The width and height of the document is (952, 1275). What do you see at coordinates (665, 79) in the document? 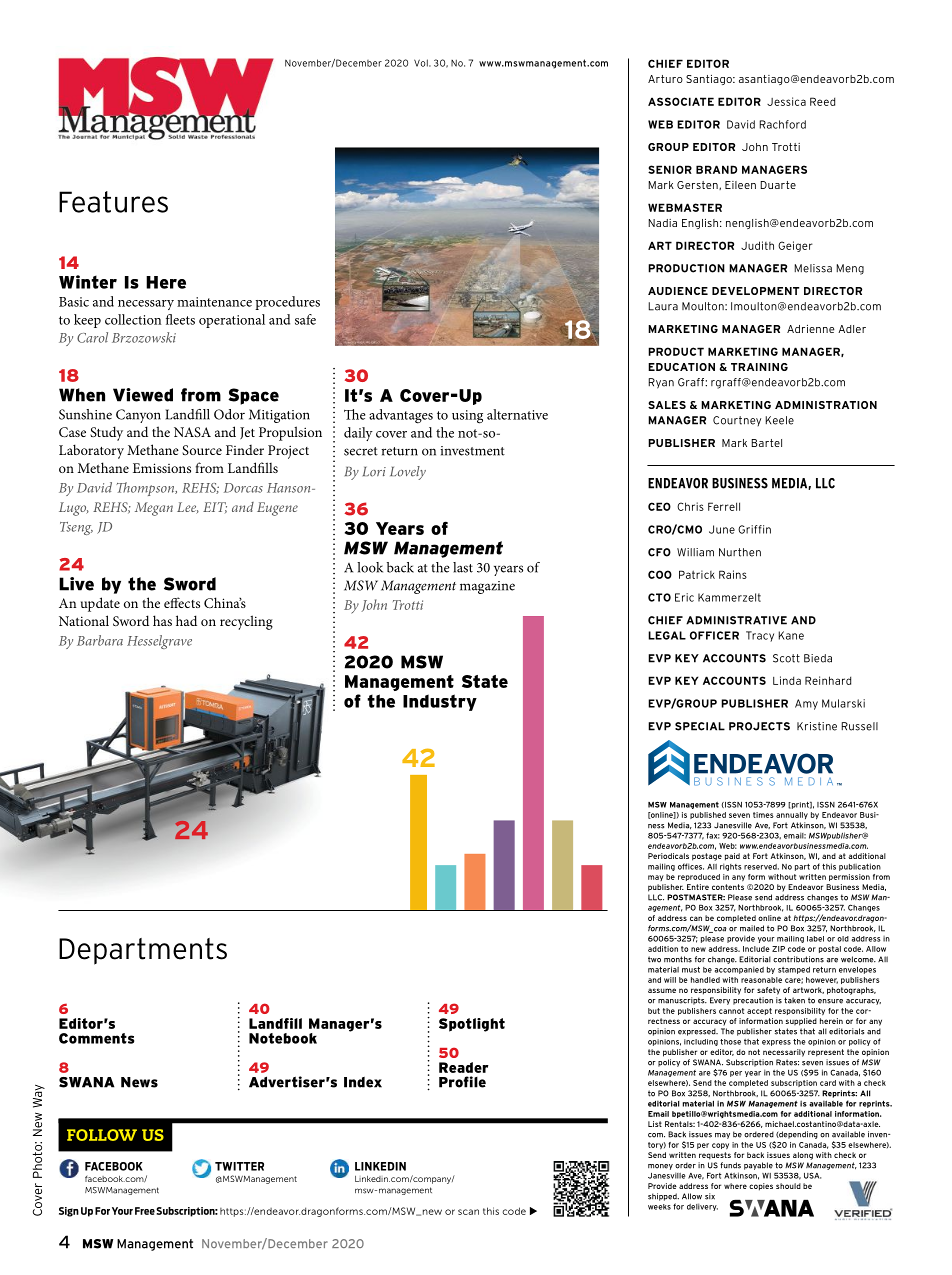
I see `Arturo` at bounding box center [665, 79].
